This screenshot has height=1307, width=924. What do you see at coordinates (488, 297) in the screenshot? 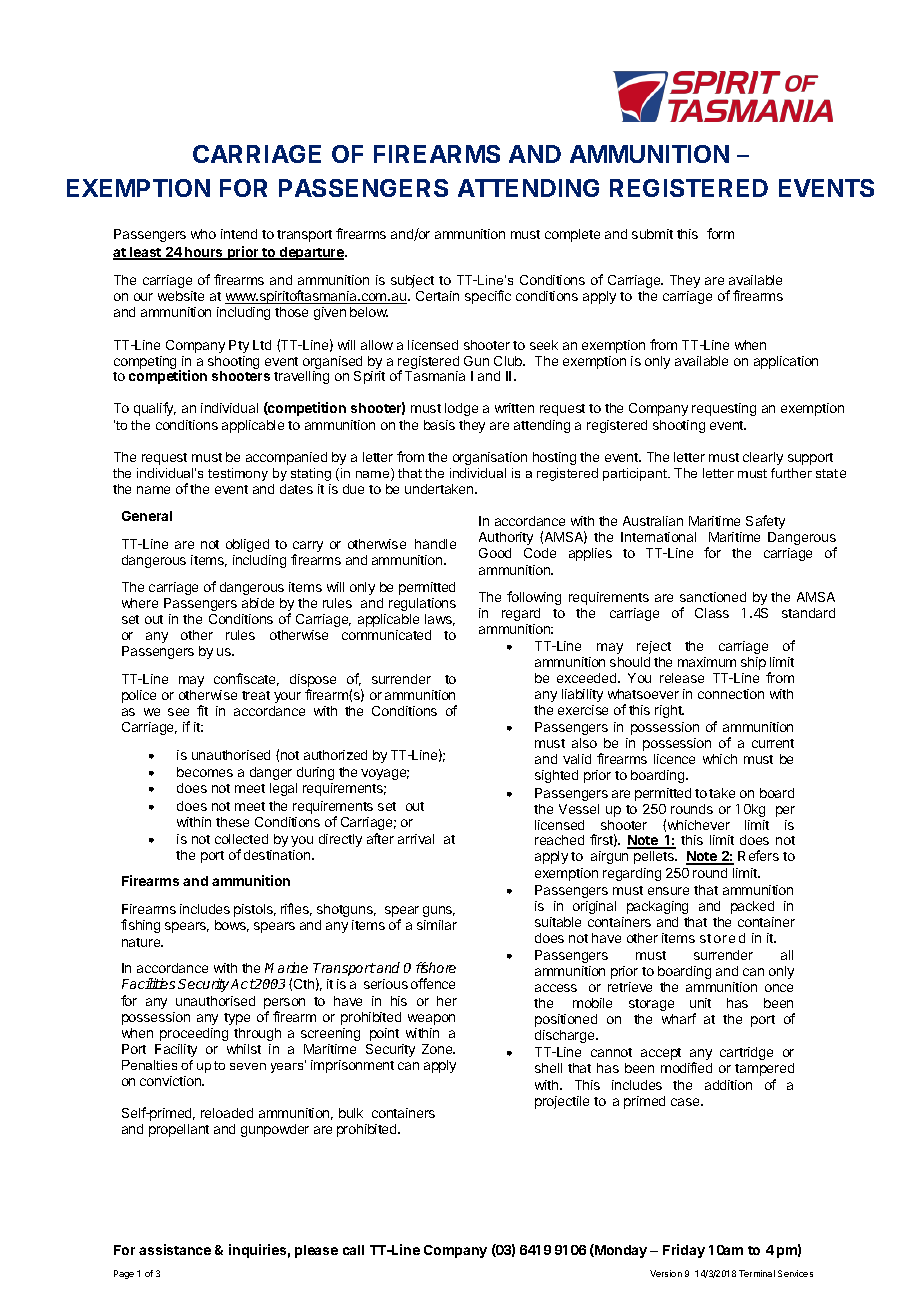
I see `specific` at bounding box center [488, 297].
